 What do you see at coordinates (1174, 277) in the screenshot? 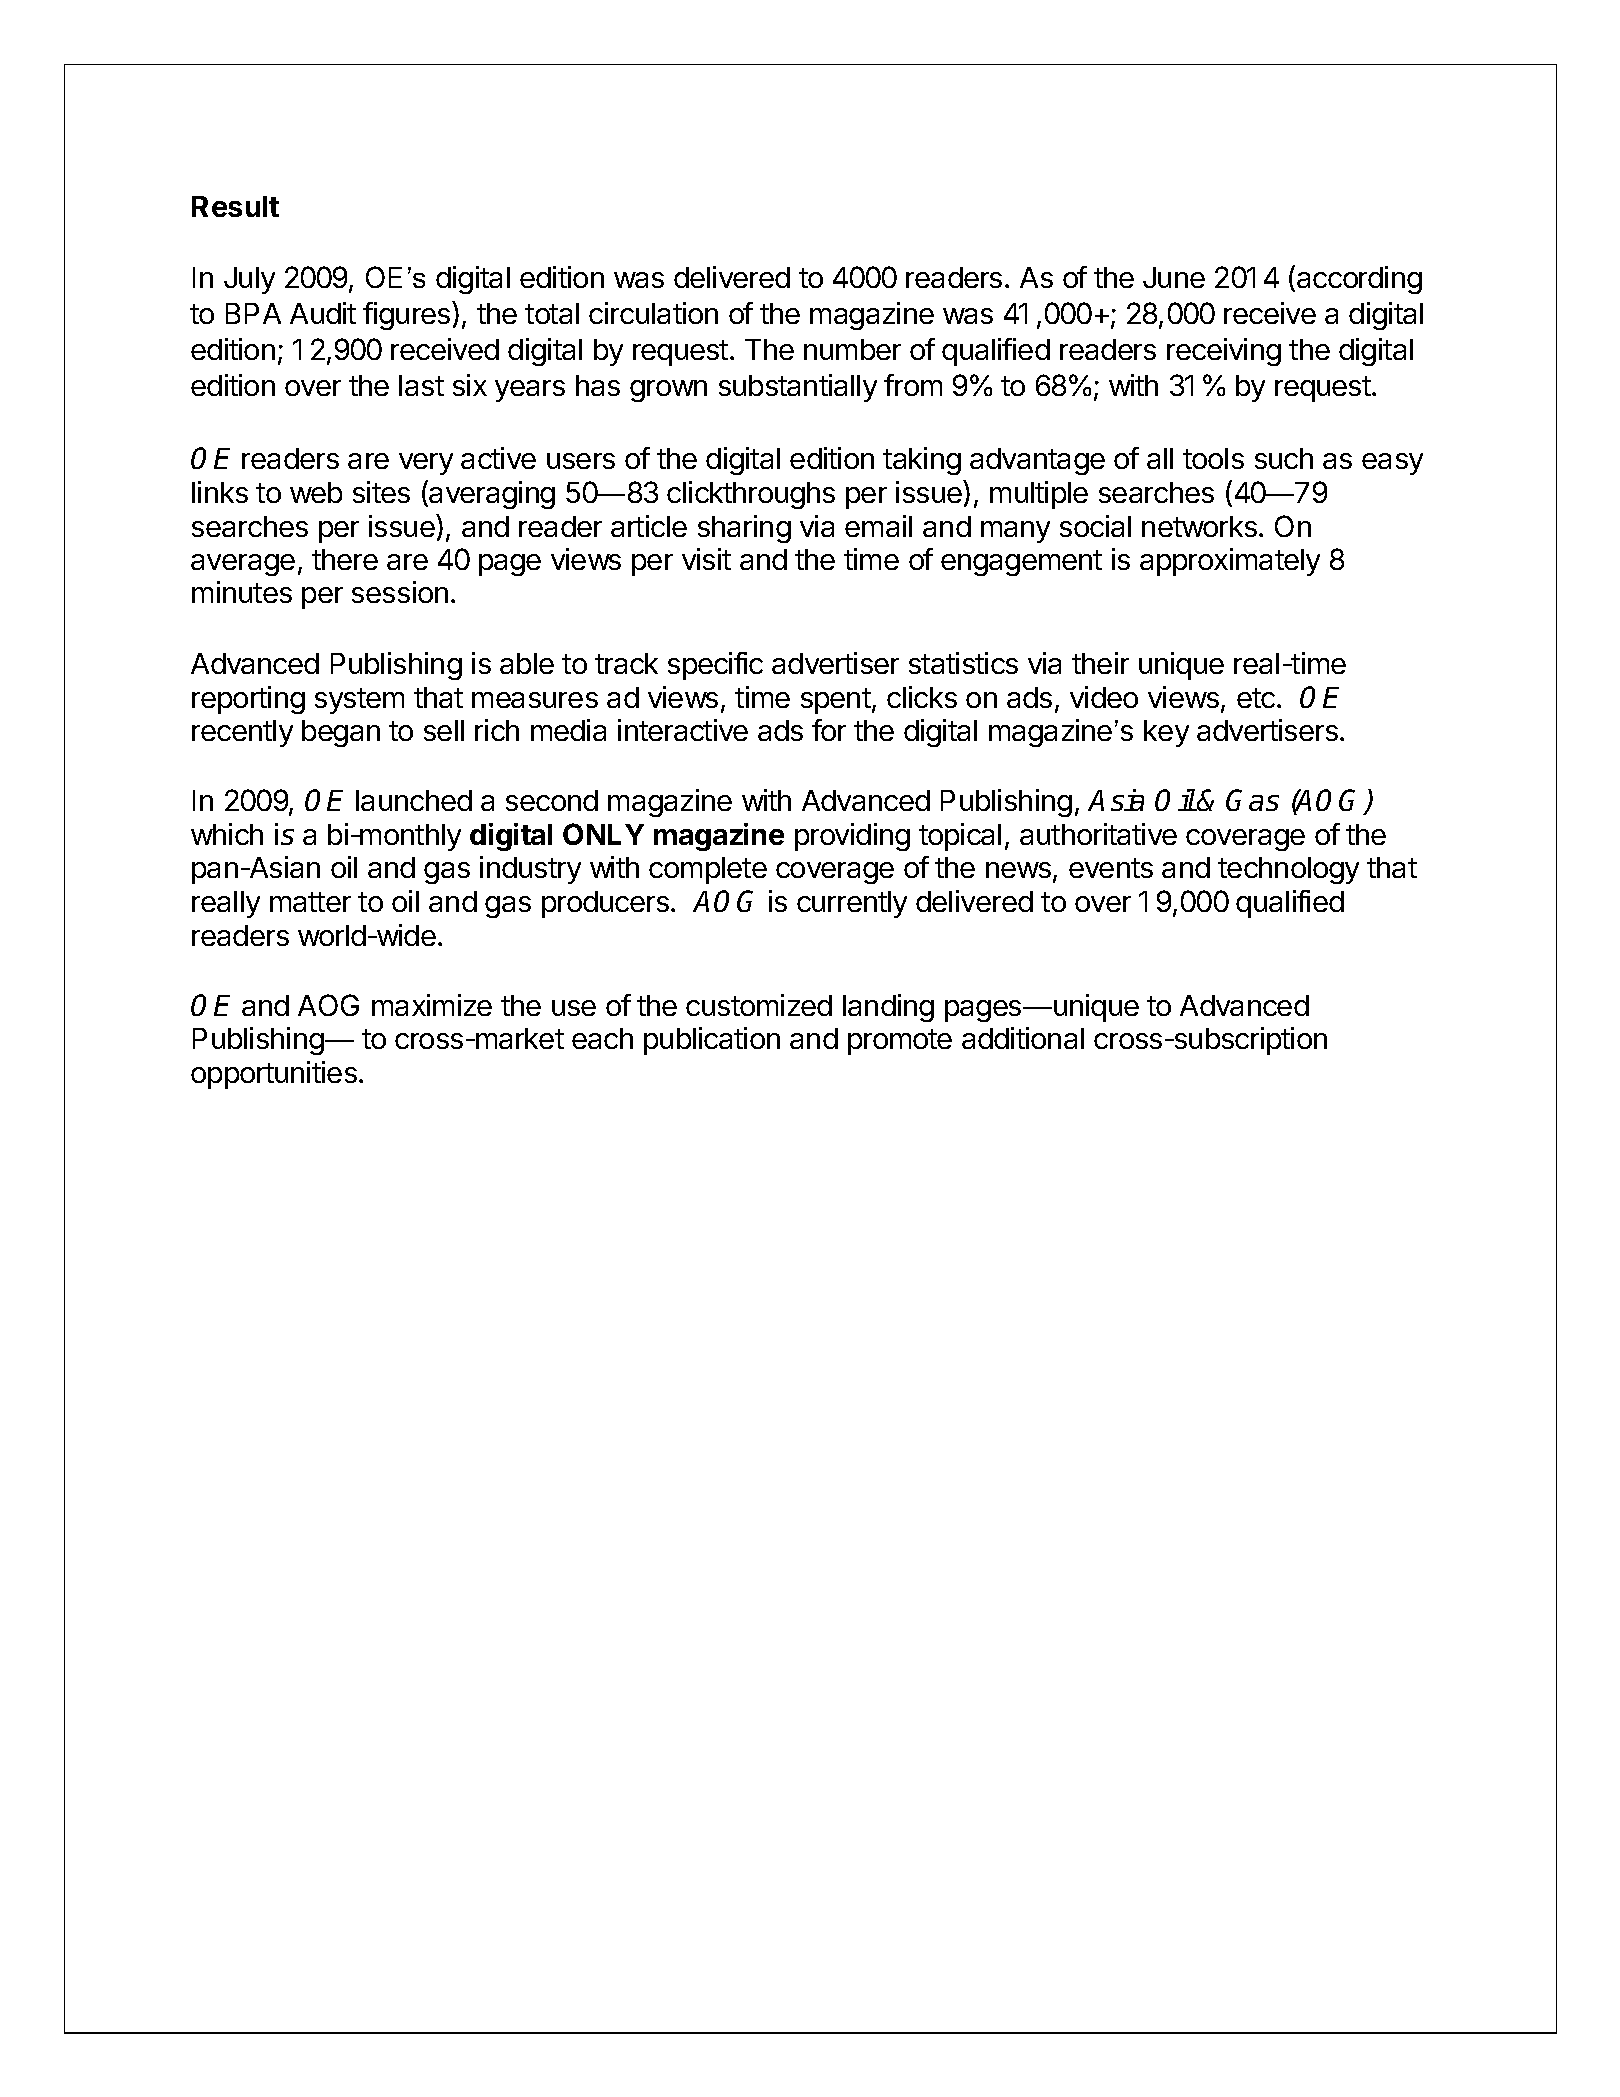
I see `June` at bounding box center [1174, 277].
